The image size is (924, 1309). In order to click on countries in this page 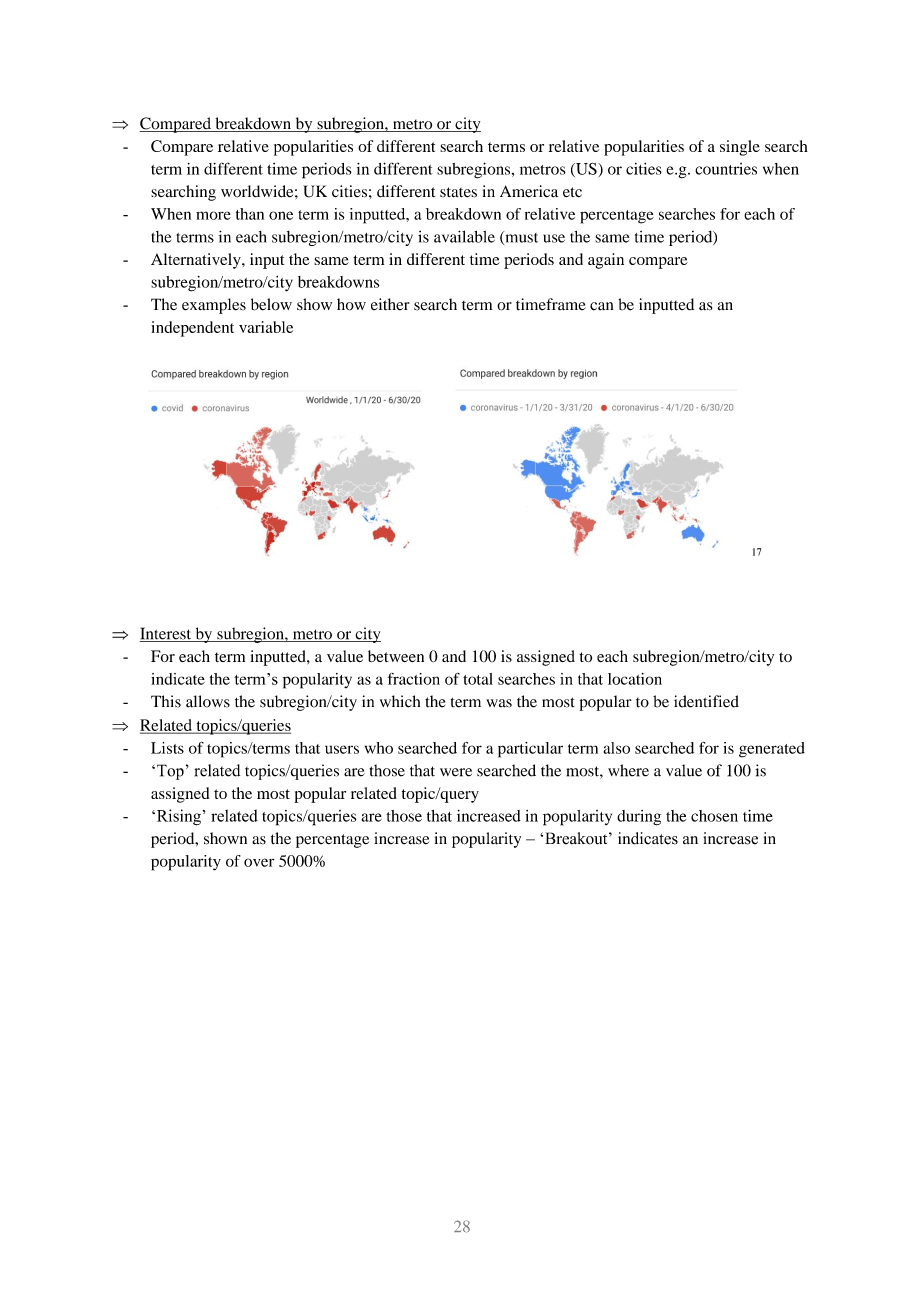, I will do `click(726, 169)`.
